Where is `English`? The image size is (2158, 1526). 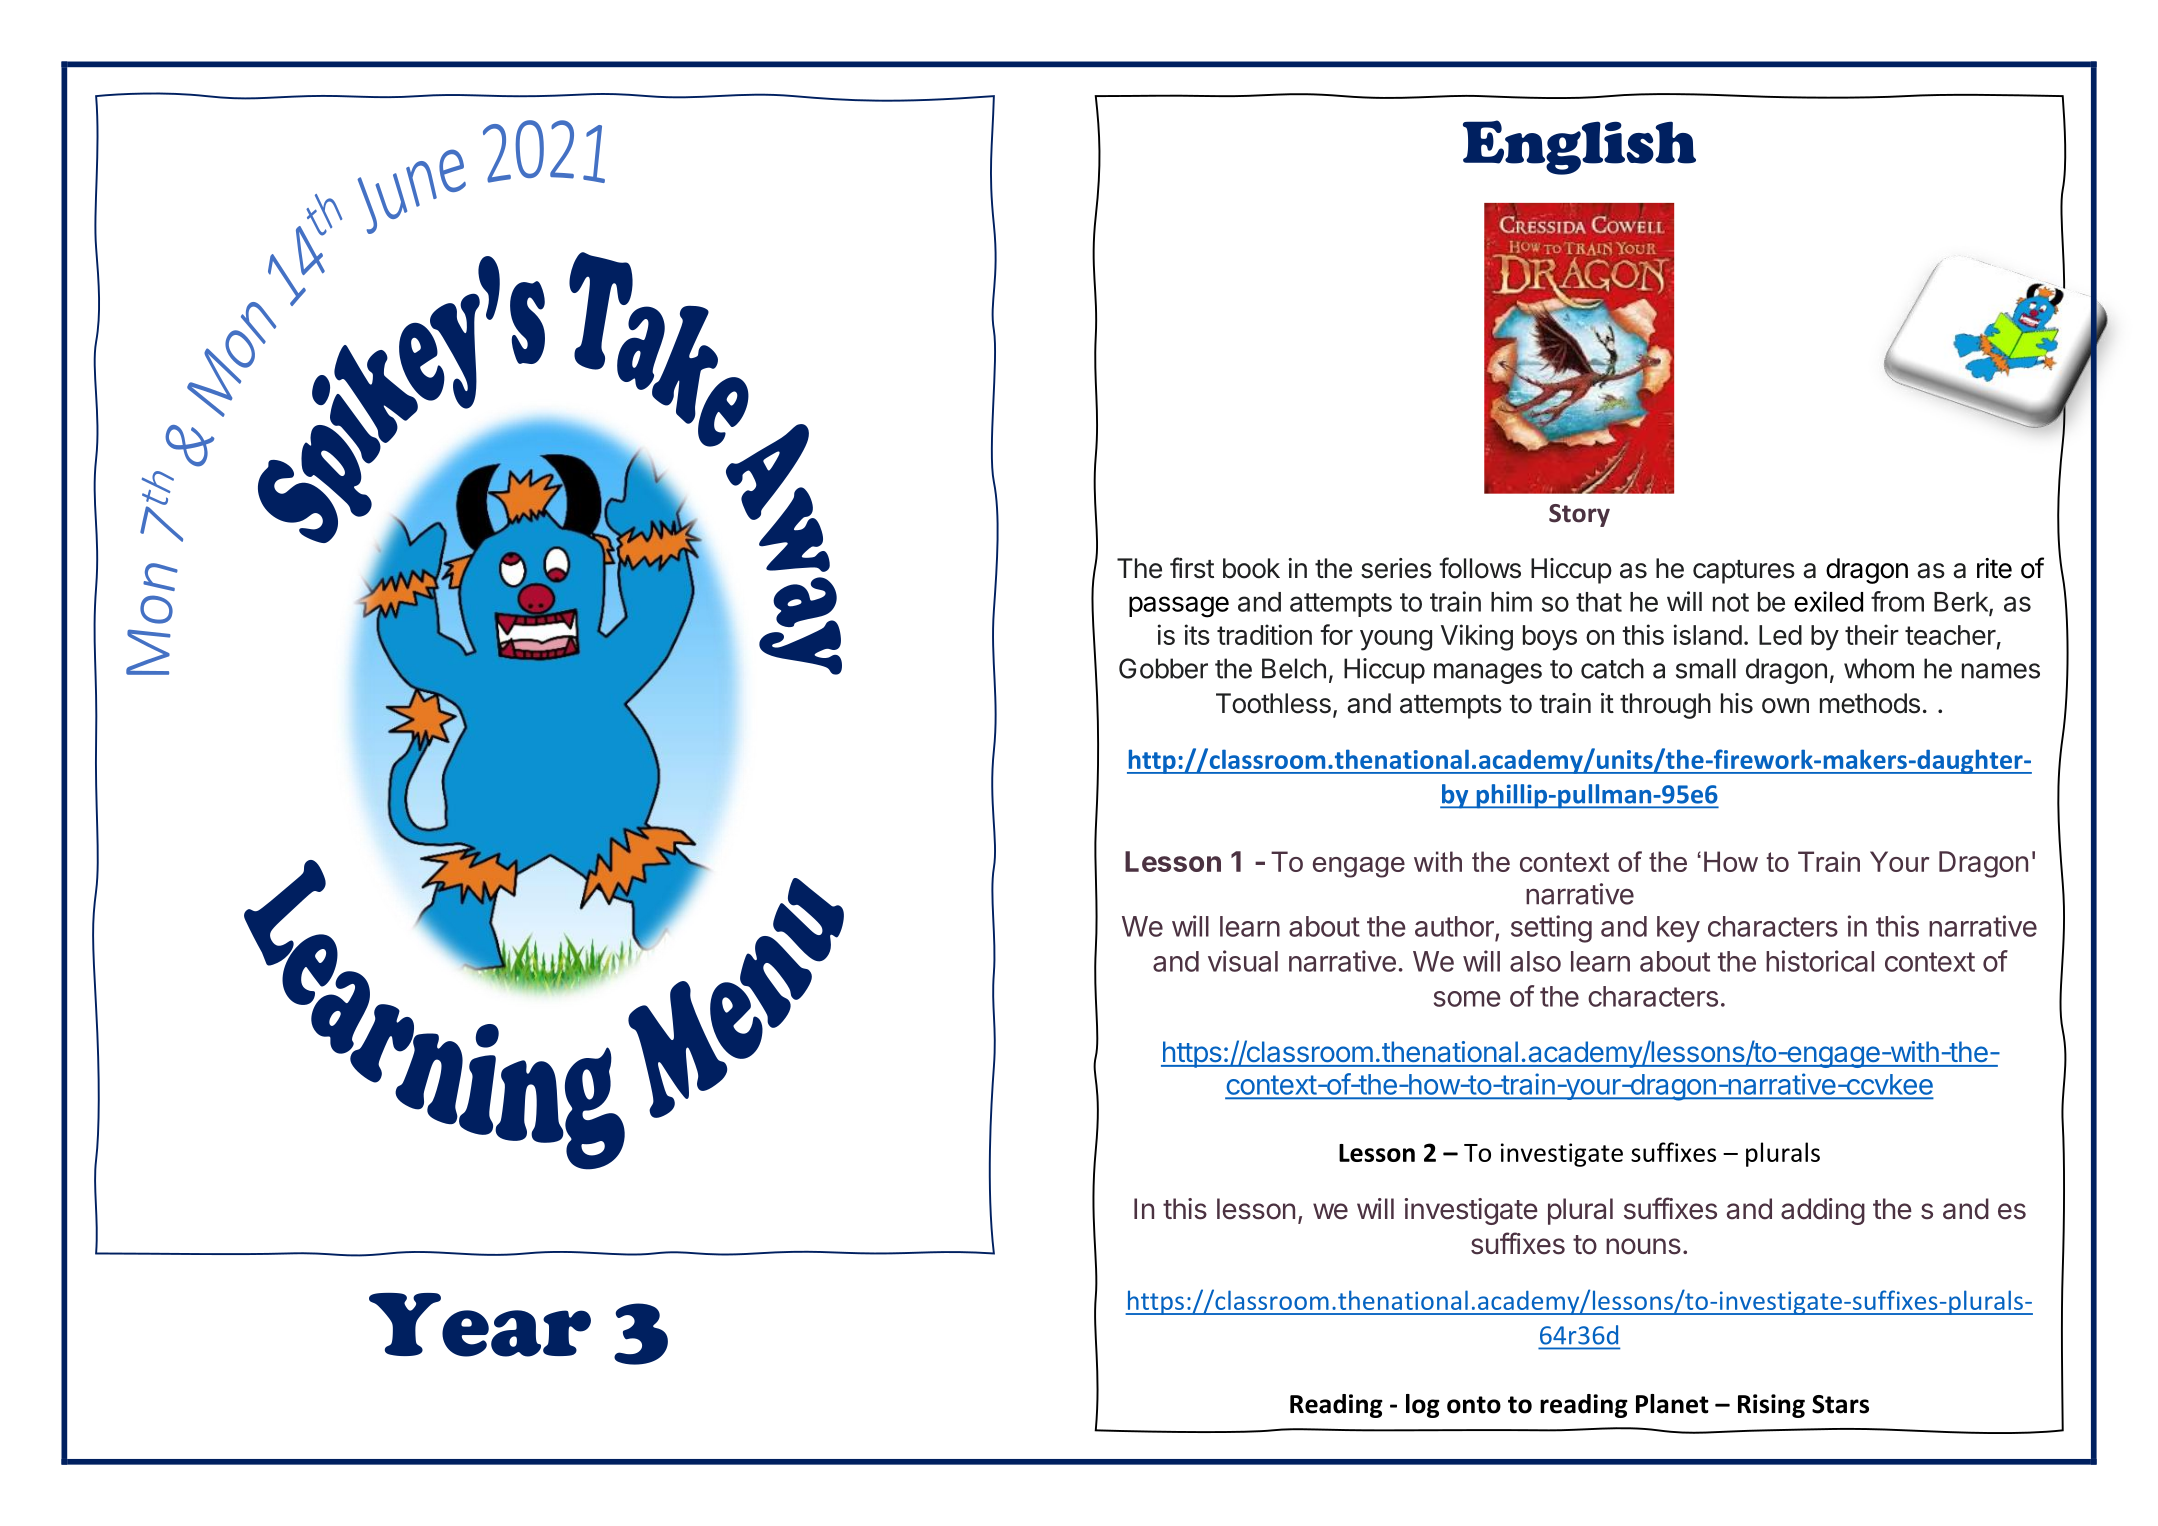 English is located at coordinates (1579, 147).
